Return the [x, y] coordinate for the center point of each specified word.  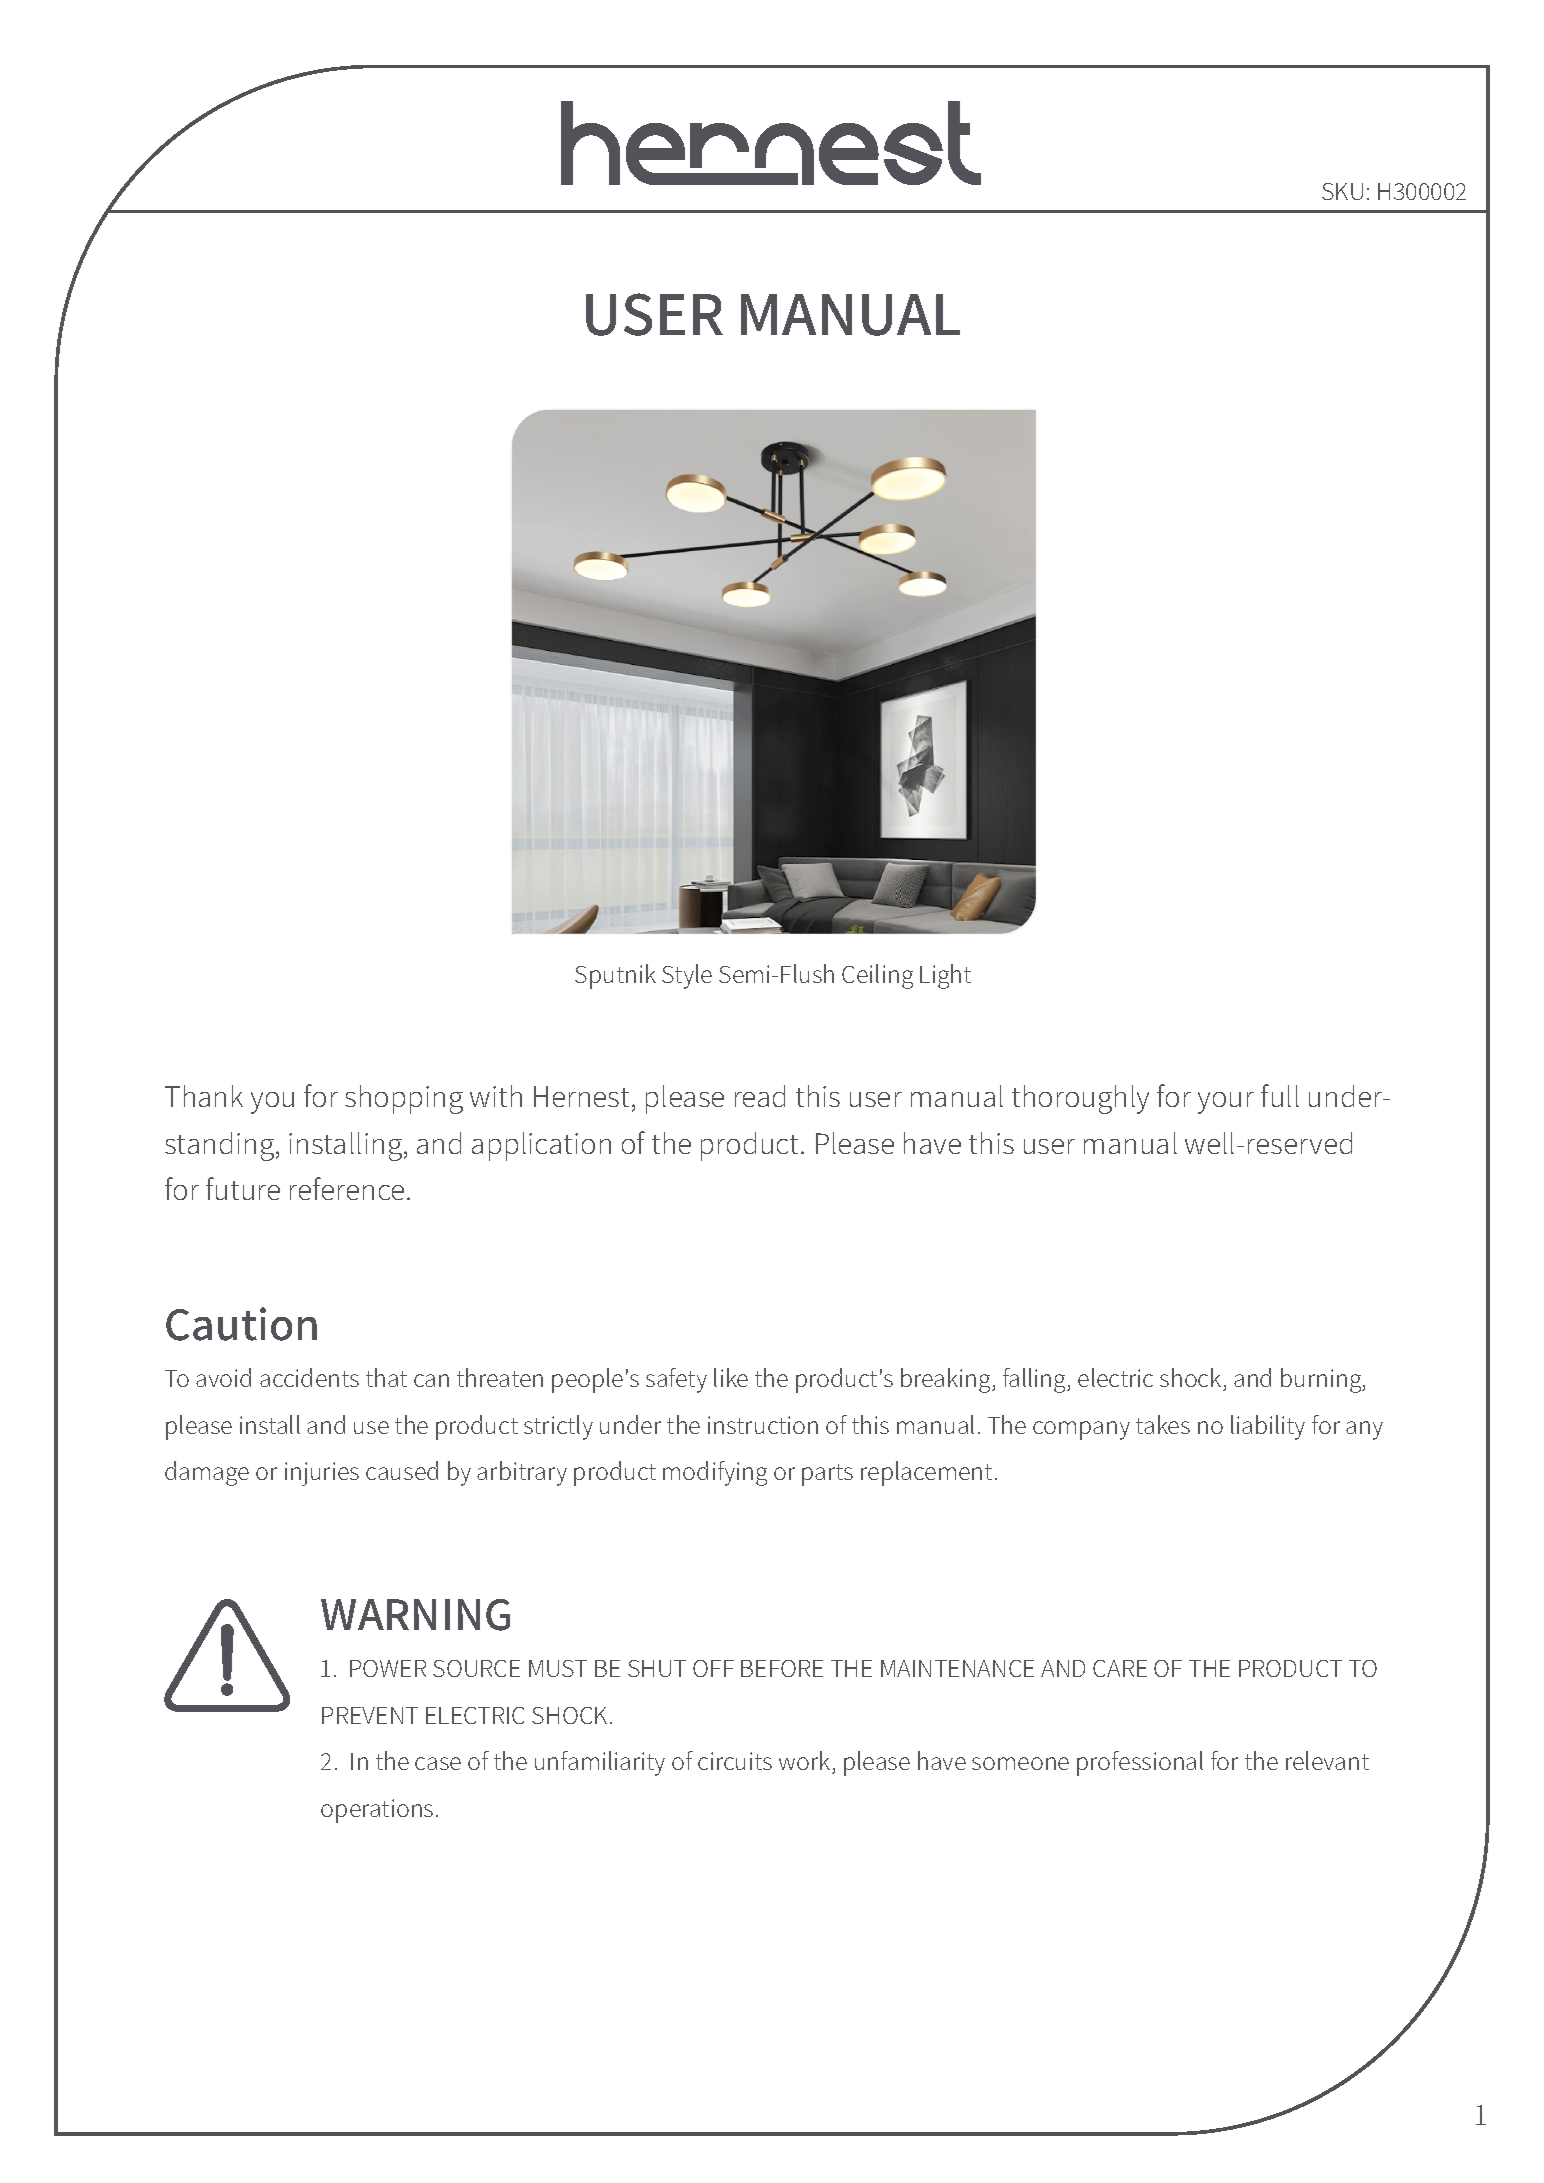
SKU [1342, 191]
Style [687, 976]
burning [1322, 1380]
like [731, 1377]
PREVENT [370, 1715]
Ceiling [877, 976]
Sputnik [615, 976]
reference [347, 1188]
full [1280, 1095]
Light [945, 976]
